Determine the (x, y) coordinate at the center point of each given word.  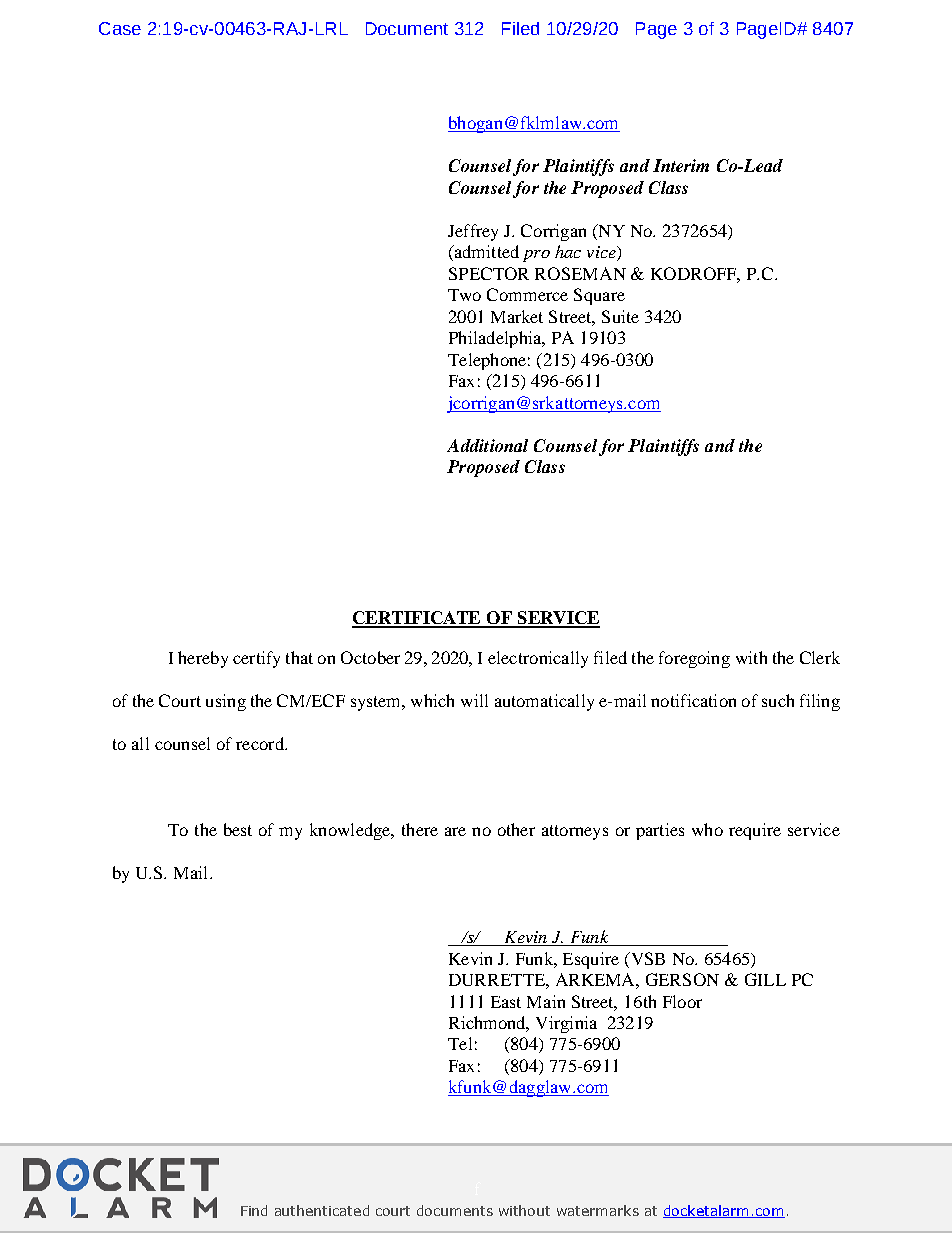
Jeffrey (473, 232)
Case (120, 28)
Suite (620, 316)
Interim (681, 165)
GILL (765, 979)
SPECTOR (489, 273)
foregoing (694, 659)
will (474, 700)
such (778, 700)
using (226, 702)
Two (464, 295)
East (506, 1002)
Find (254, 1210)
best (238, 829)
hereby (203, 659)
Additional (487, 445)
